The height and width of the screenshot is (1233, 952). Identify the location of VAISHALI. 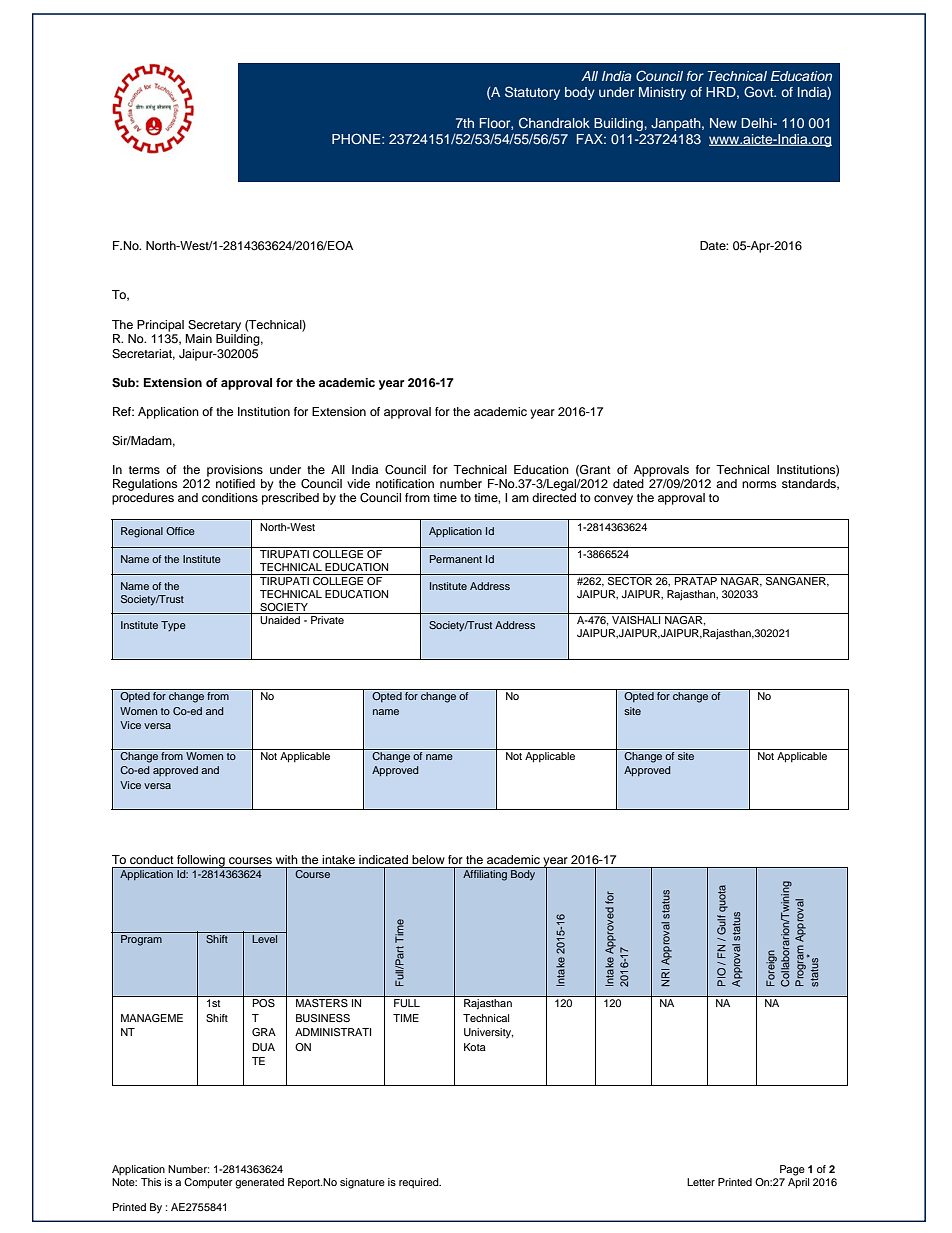
(636, 620).
